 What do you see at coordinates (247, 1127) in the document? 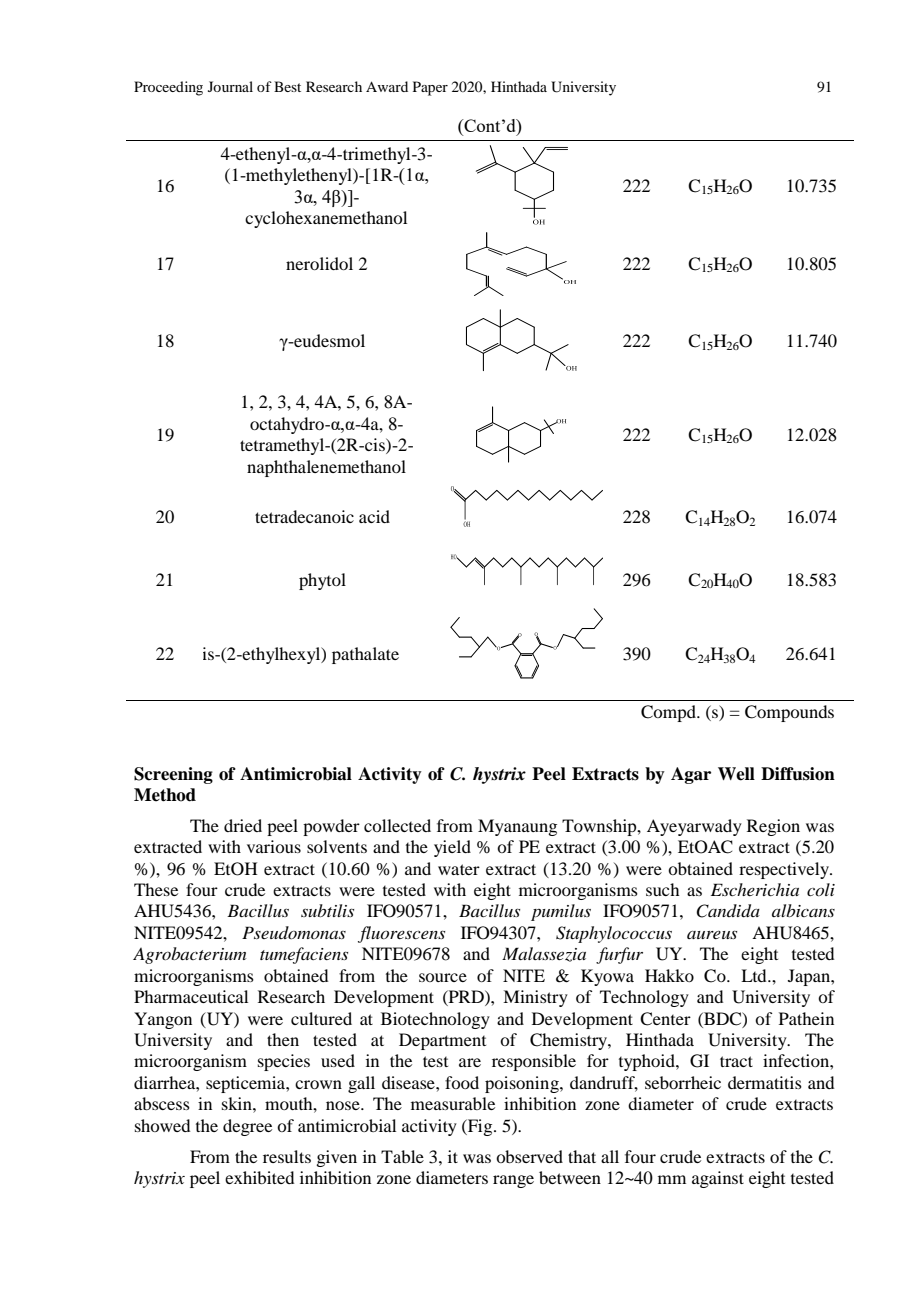
I see `degree` at bounding box center [247, 1127].
